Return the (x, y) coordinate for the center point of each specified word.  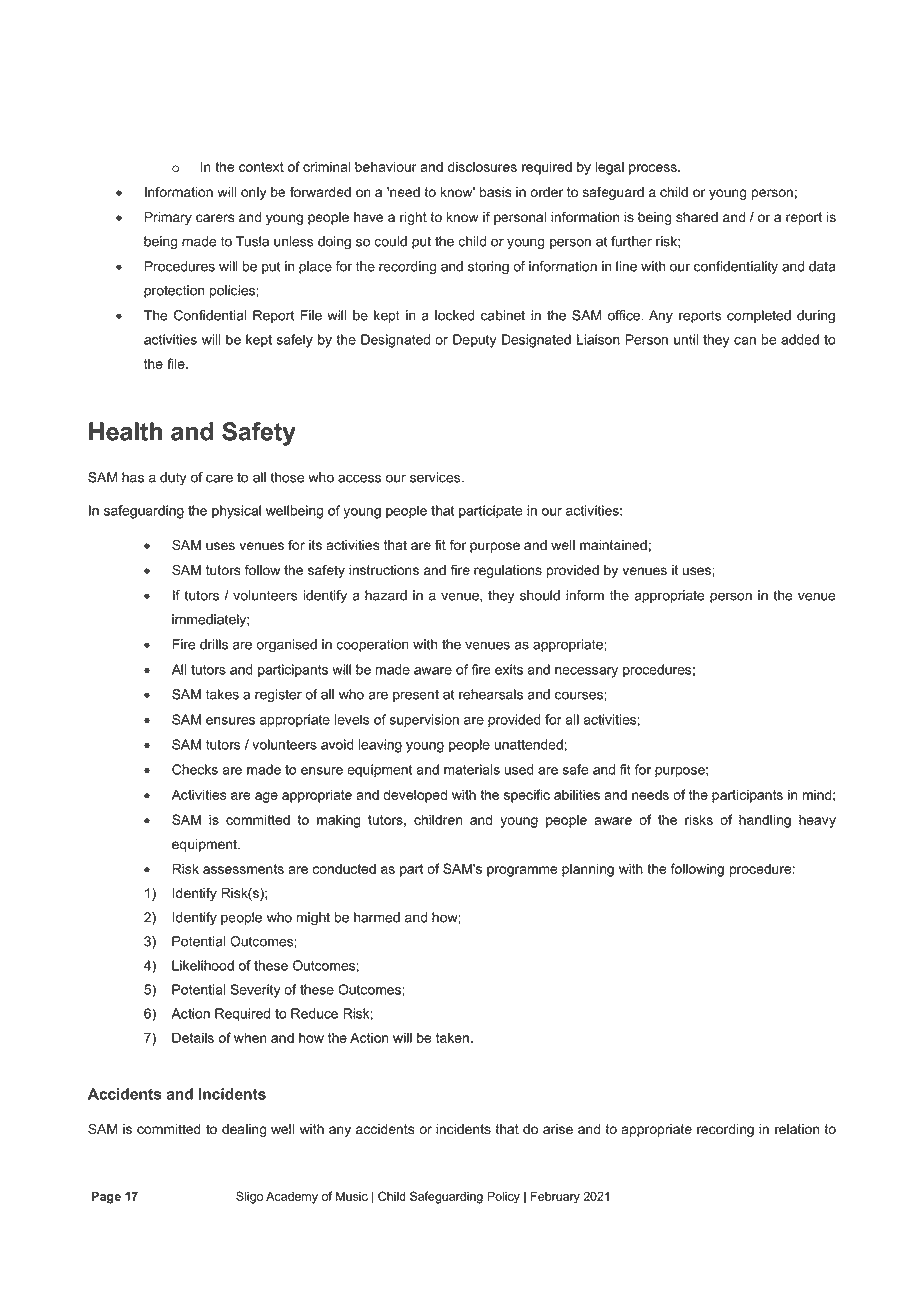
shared (697, 217)
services (436, 477)
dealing (244, 1130)
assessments (243, 869)
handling (765, 821)
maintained (613, 545)
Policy (503, 1197)
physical (236, 512)
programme (522, 871)
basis (495, 192)
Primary (168, 218)
